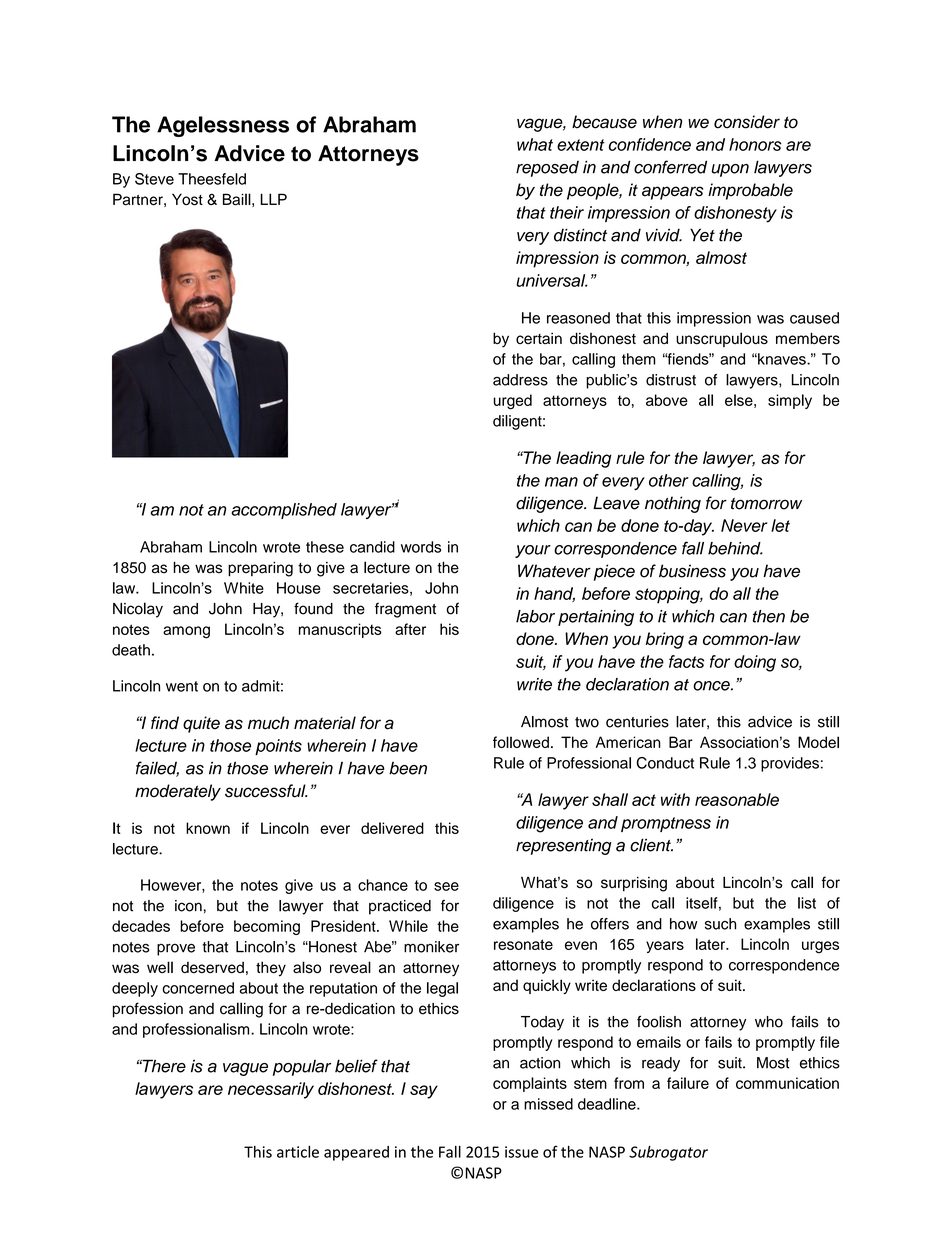 Image resolution: width=952 pixels, height=1233 pixels. Describe the element at coordinates (755, 144) in the screenshot. I see `honors` at that location.
